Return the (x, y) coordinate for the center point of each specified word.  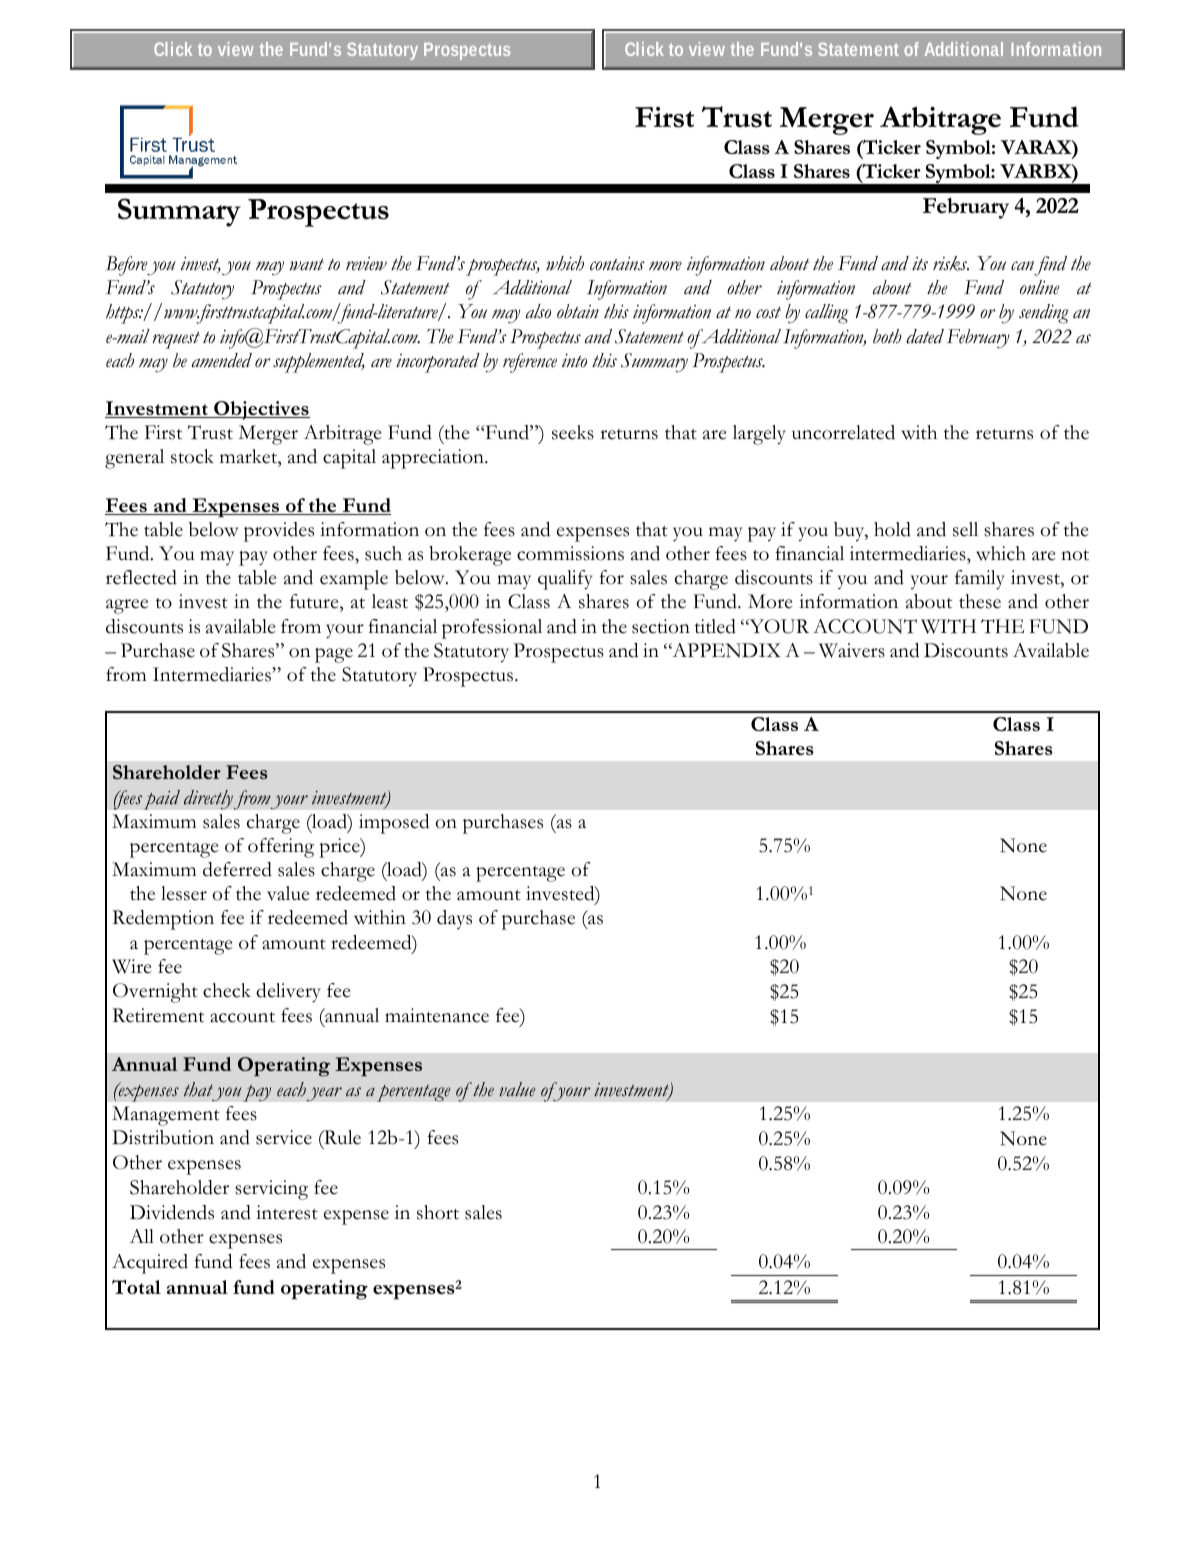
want (306, 265)
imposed (394, 824)
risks (951, 263)
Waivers (852, 650)
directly (208, 800)
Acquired (150, 1264)
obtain (578, 311)
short (438, 1212)
